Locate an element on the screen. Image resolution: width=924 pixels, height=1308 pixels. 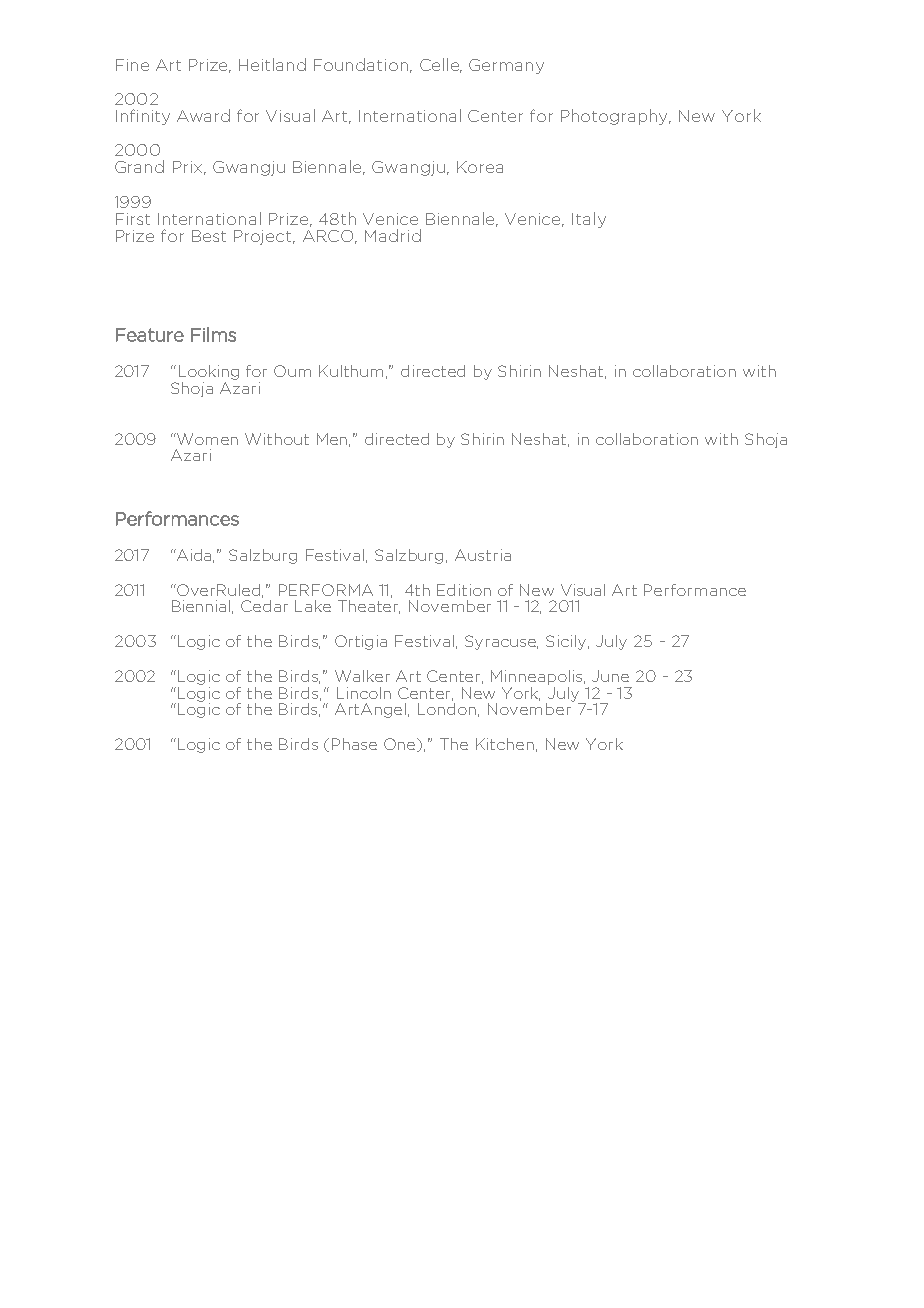
Austria is located at coordinates (483, 555).
